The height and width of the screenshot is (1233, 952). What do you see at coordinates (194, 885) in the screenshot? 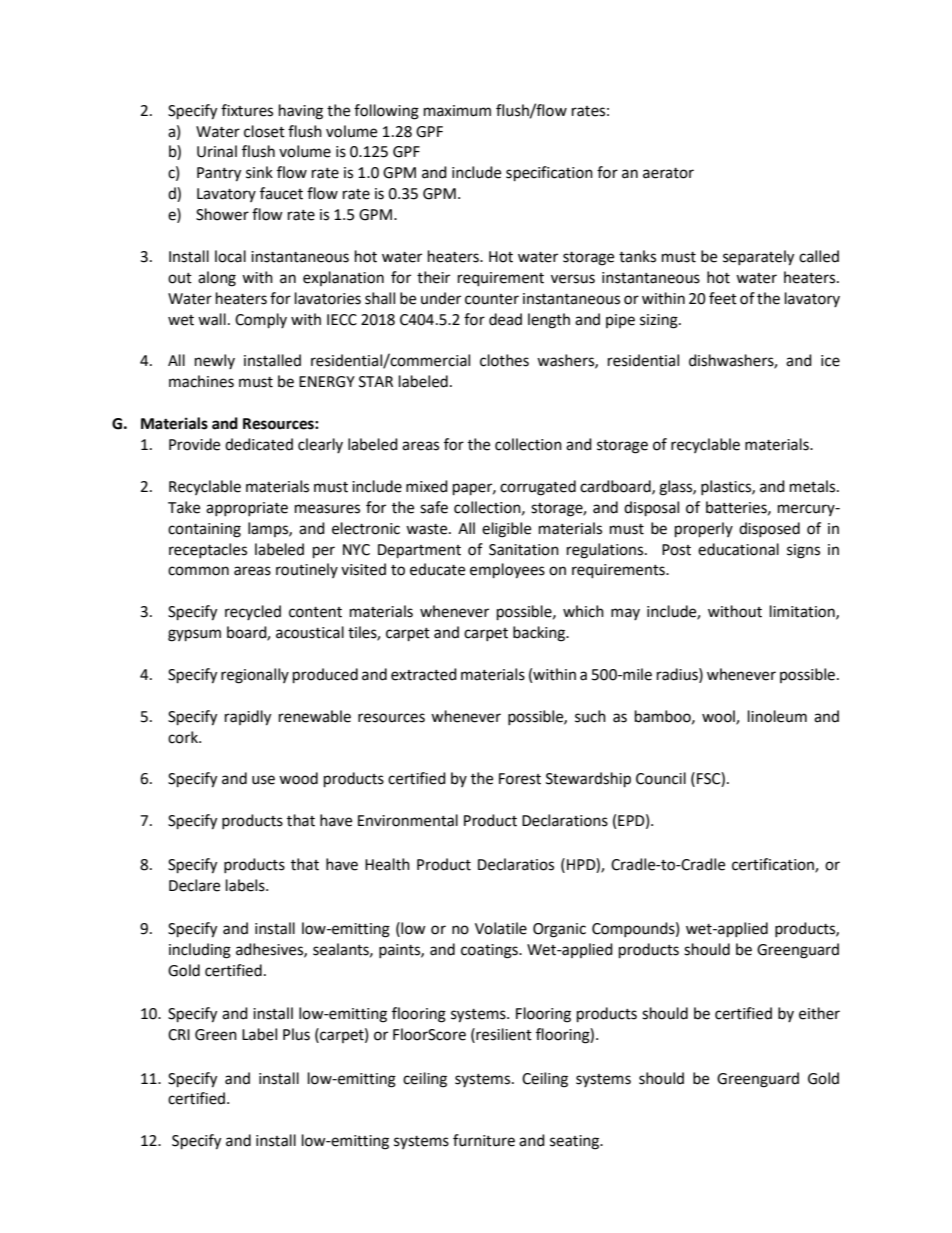
I see `Declare` at bounding box center [194, 885].
